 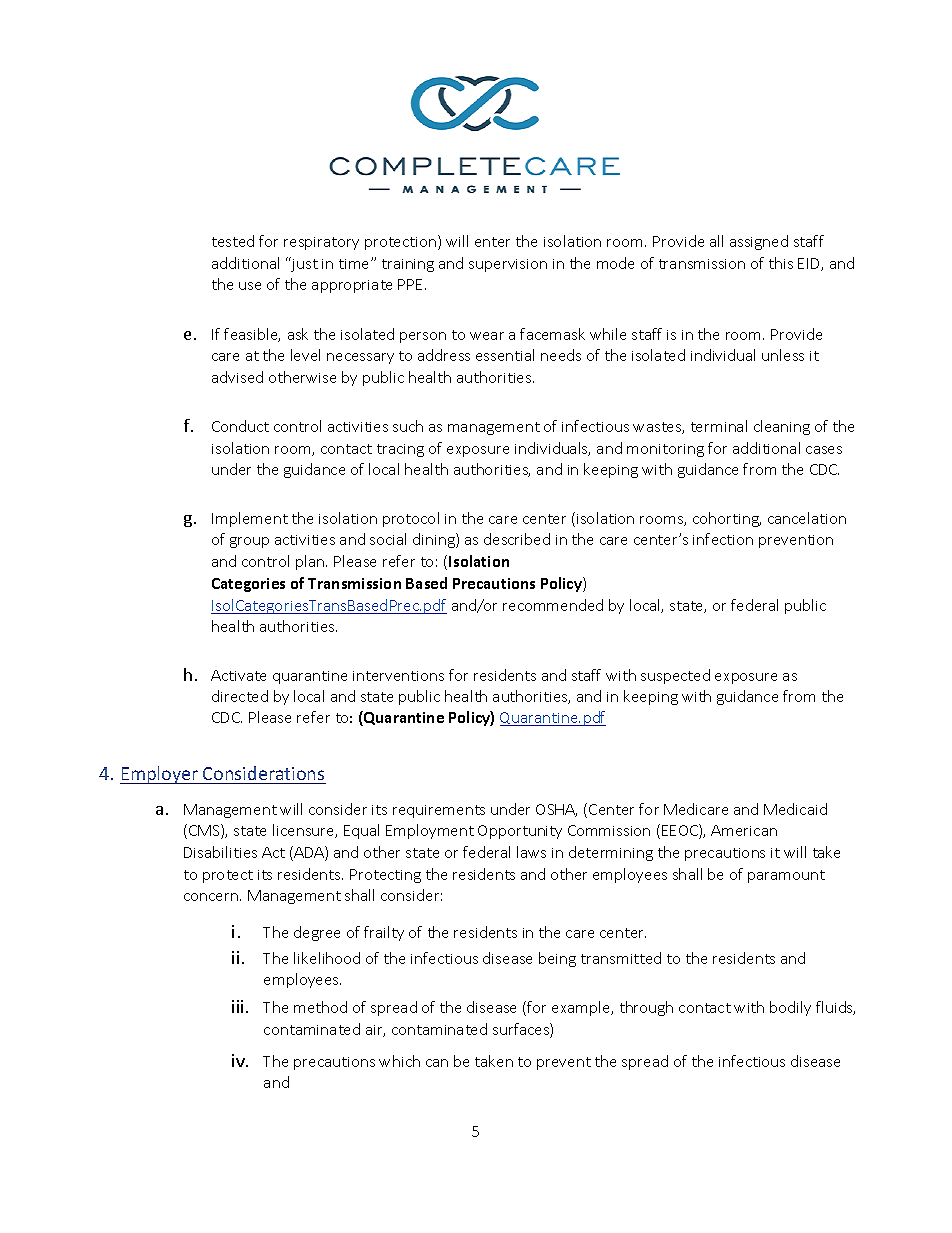 I want to click on iii, so click(x=237, y=1006).
